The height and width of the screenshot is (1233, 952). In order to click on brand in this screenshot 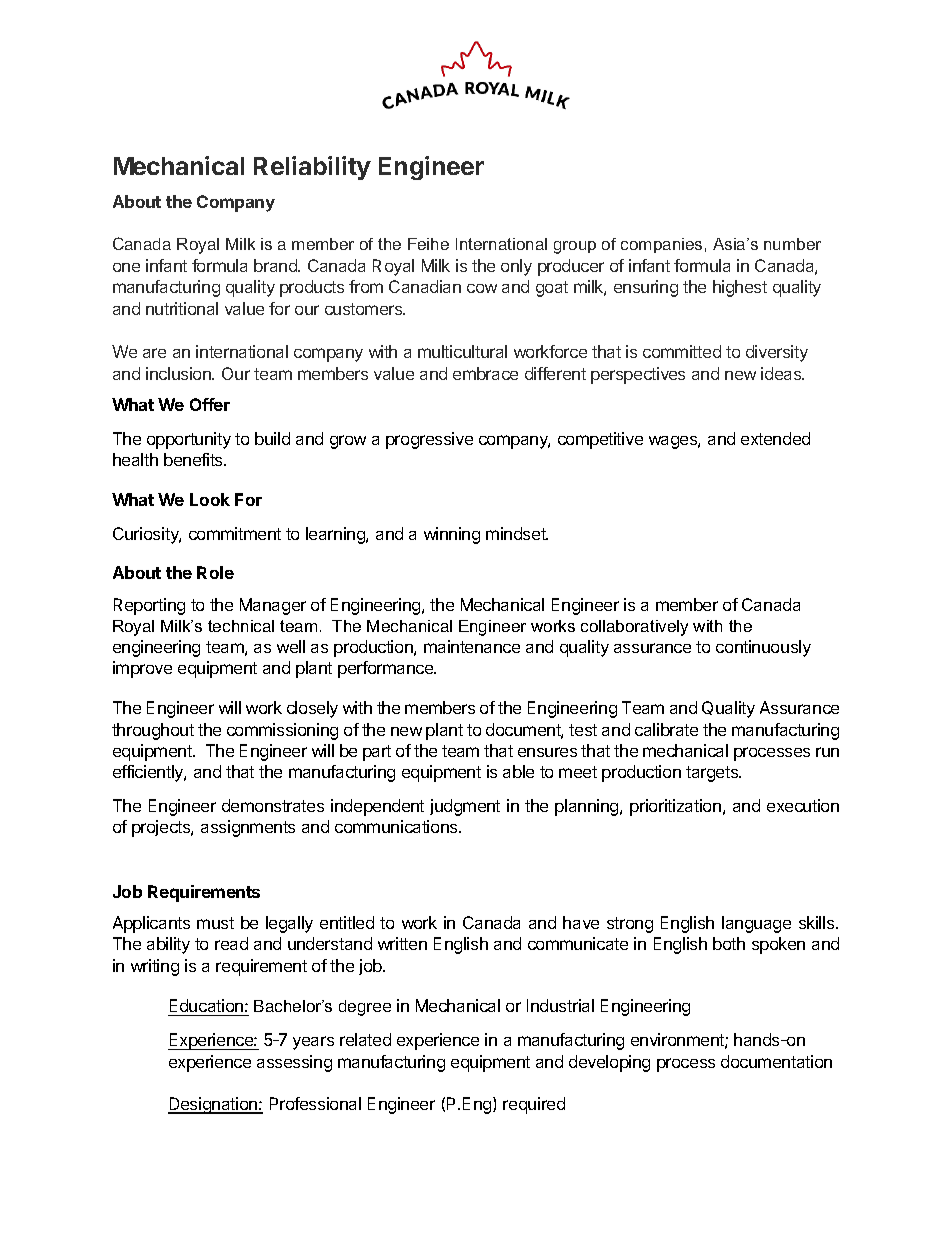, I will do `click(276, 265)`.
